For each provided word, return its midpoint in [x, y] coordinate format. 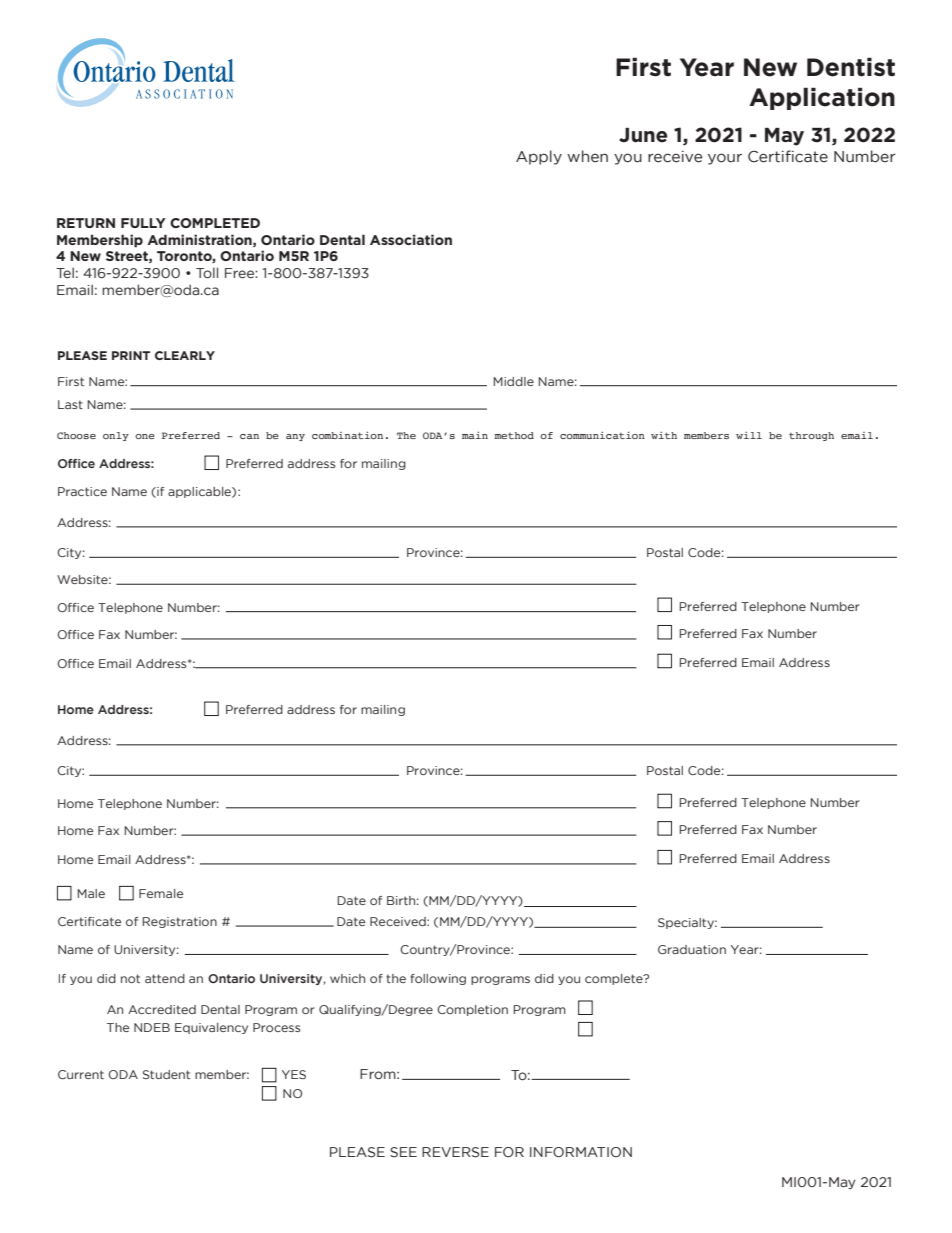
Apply [539, 157]
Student [166, 1074]
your [725, 159]
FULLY [143, 223]
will [749, 435]
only [116, 436]
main [475, 435]
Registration [179, 922]
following [438, 979]
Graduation [692, 949]
